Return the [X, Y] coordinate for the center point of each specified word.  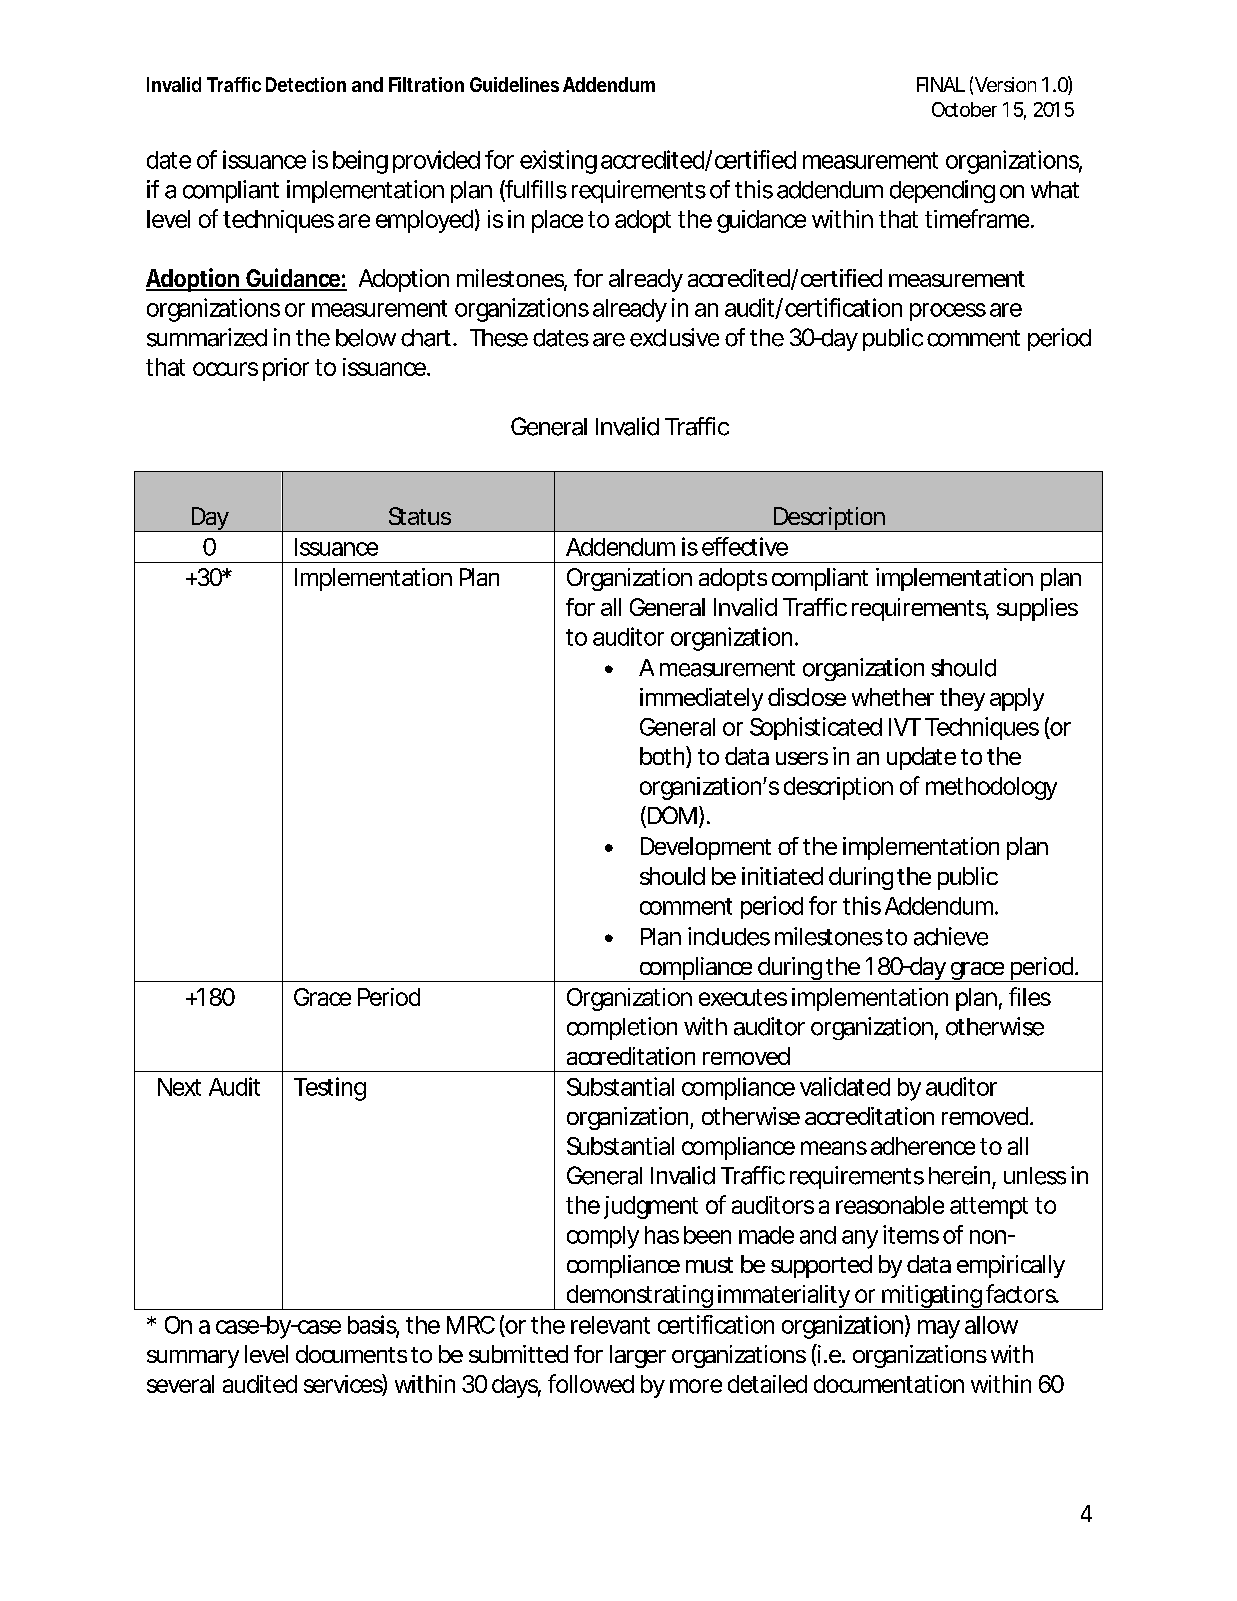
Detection [306, 84]
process [948, 312]
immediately [701, 699]
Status [420, 516]
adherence [923, 1146]
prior [286, 369]
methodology [991, 788]
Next [179, 1087]
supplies [1037, 609]
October [964, 109]
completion [622, 1028]
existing [558, 162]
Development [706, 848]
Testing [330, 1089]
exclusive [674, 337]
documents [351, 1354]
